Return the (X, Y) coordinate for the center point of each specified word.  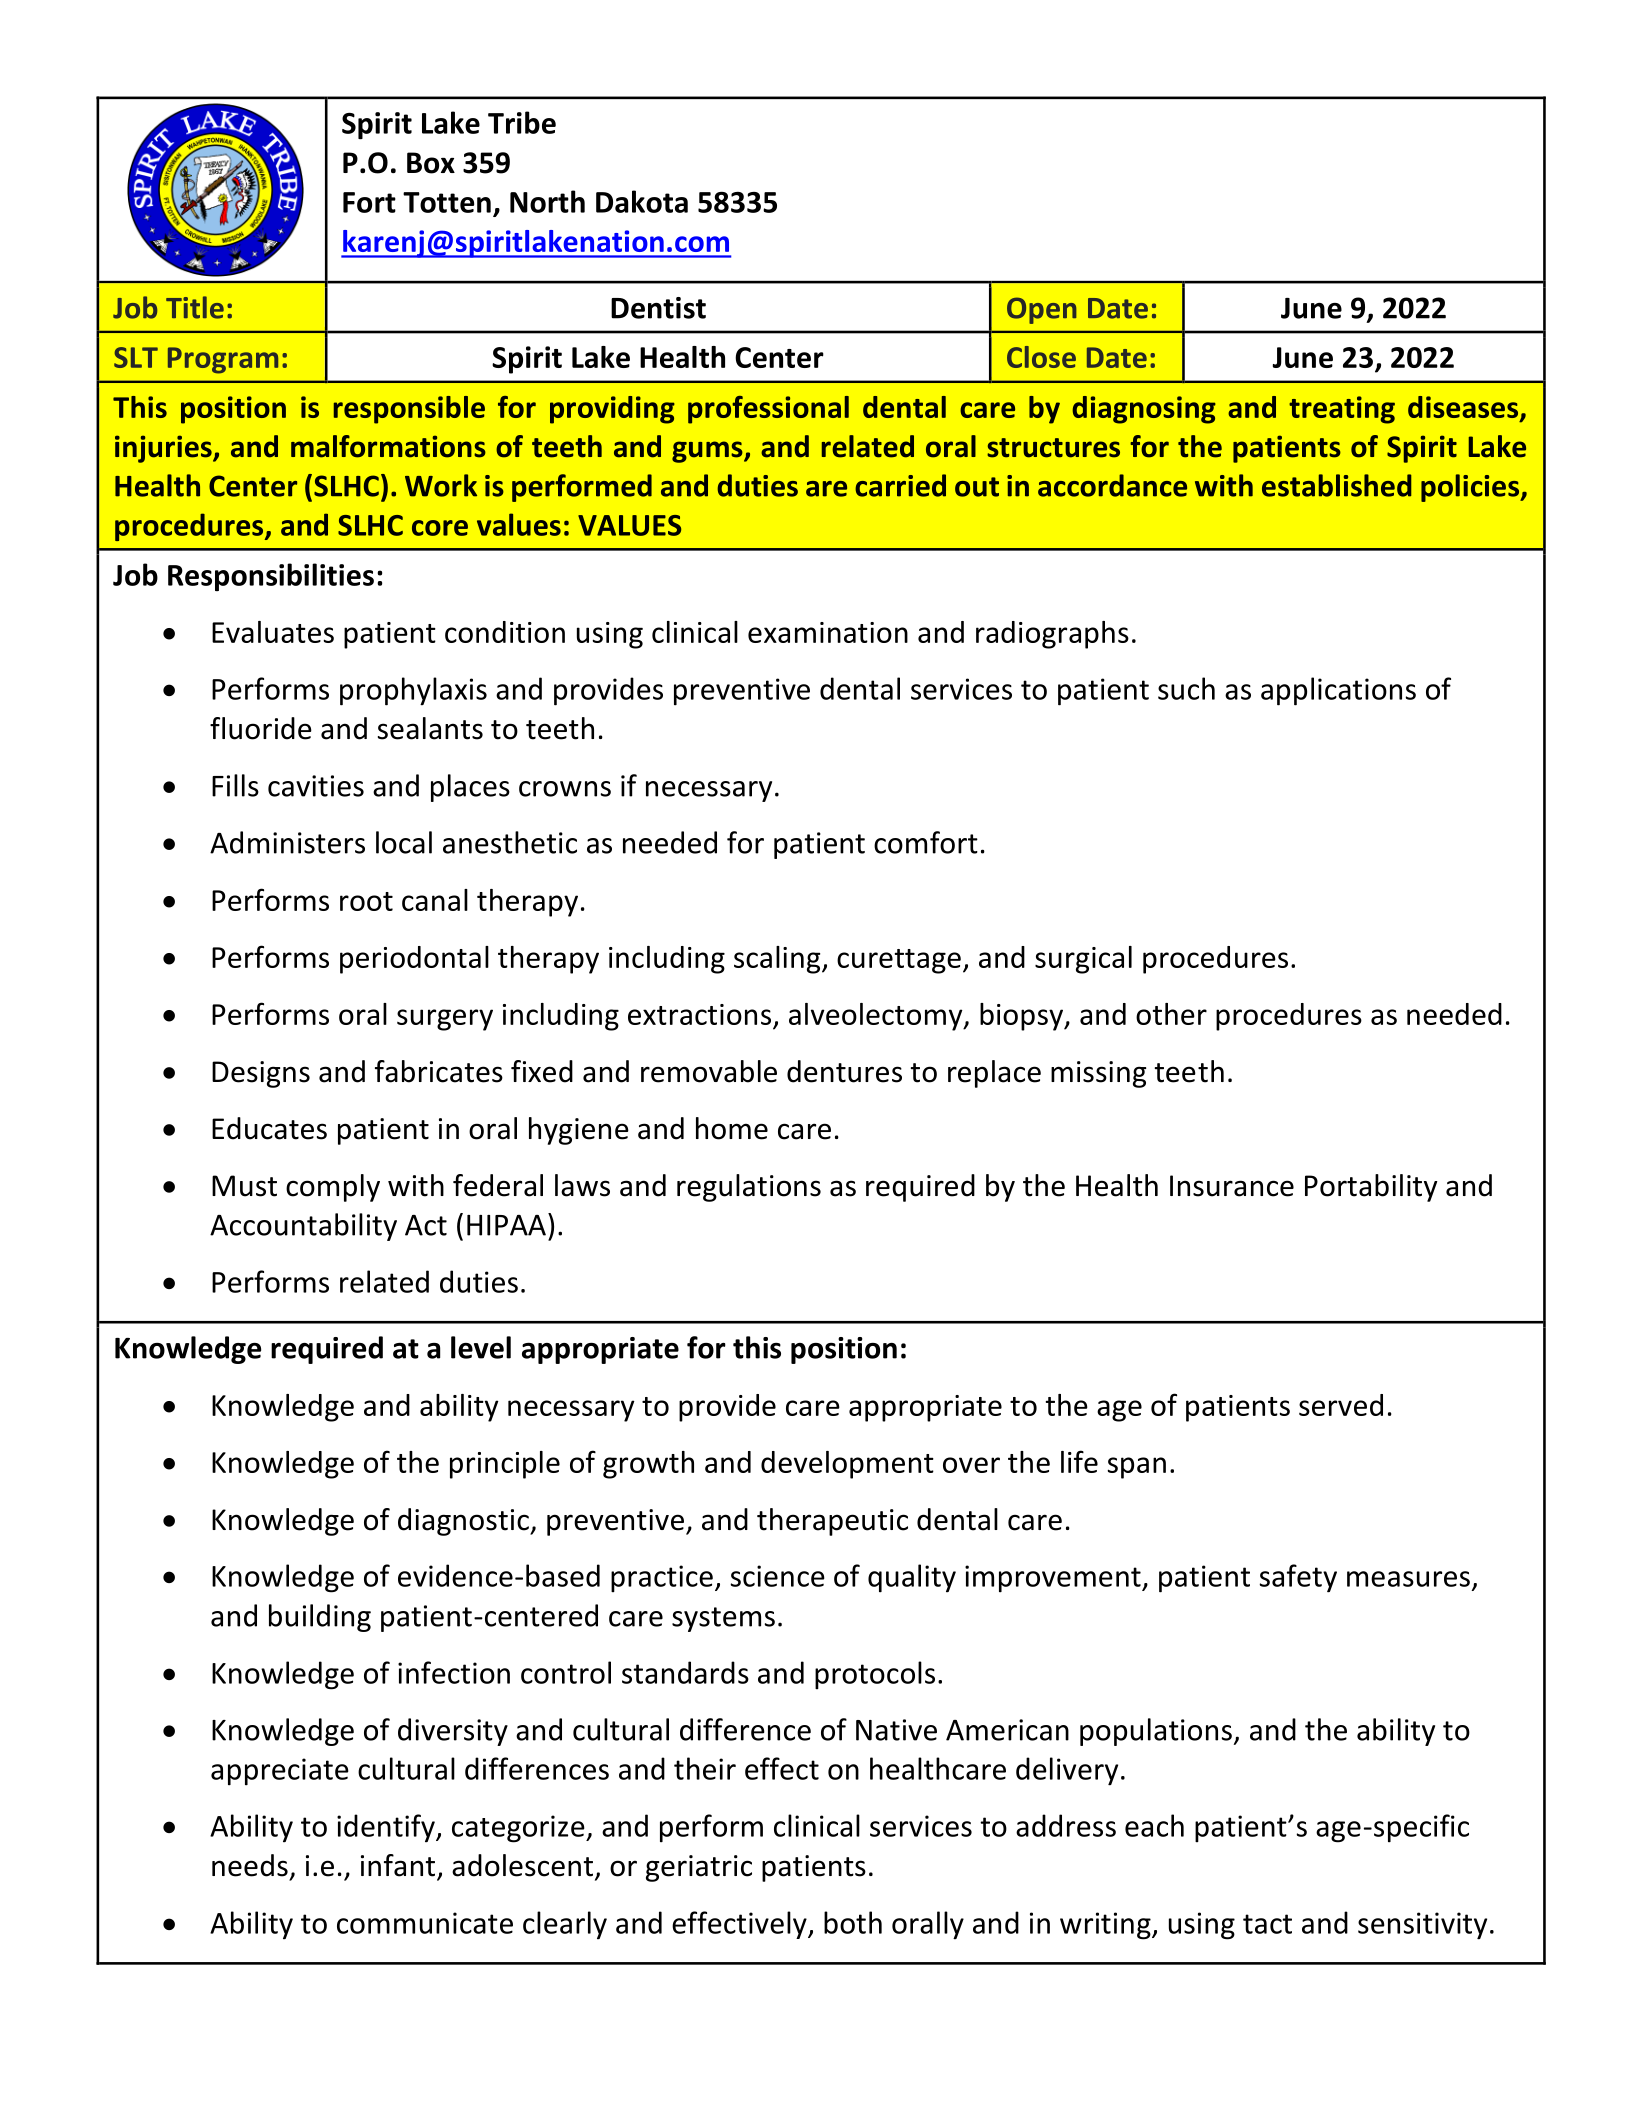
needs (250, 1865)
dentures (844, 1071)
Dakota (642, 201)
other (1171, 1014)
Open (1042, 310)
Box (431, 163)
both (853, 1922)
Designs (261, 1074)
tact (1267, 1924)
